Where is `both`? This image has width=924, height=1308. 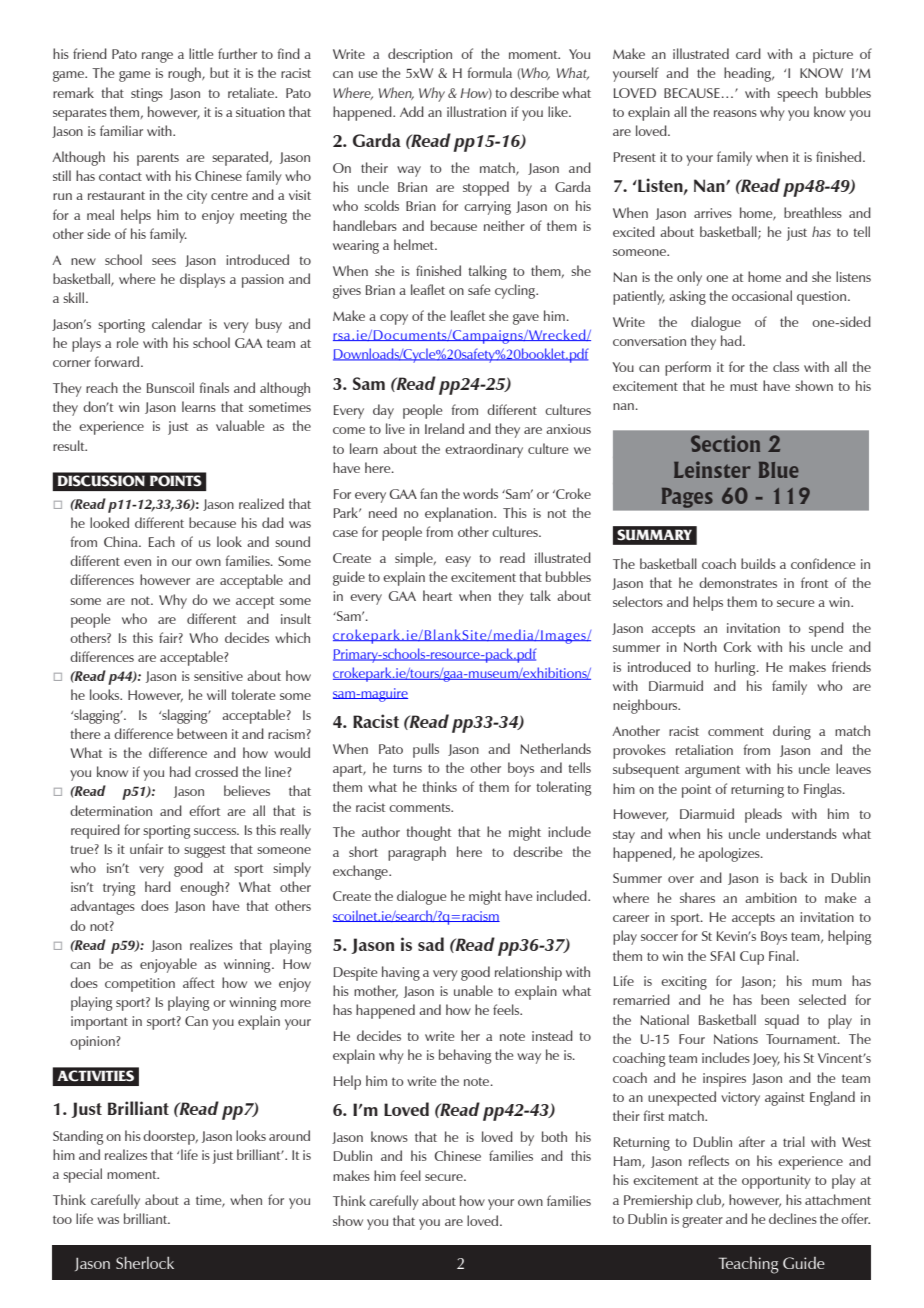
both is located at coordinates (554, 1136).
